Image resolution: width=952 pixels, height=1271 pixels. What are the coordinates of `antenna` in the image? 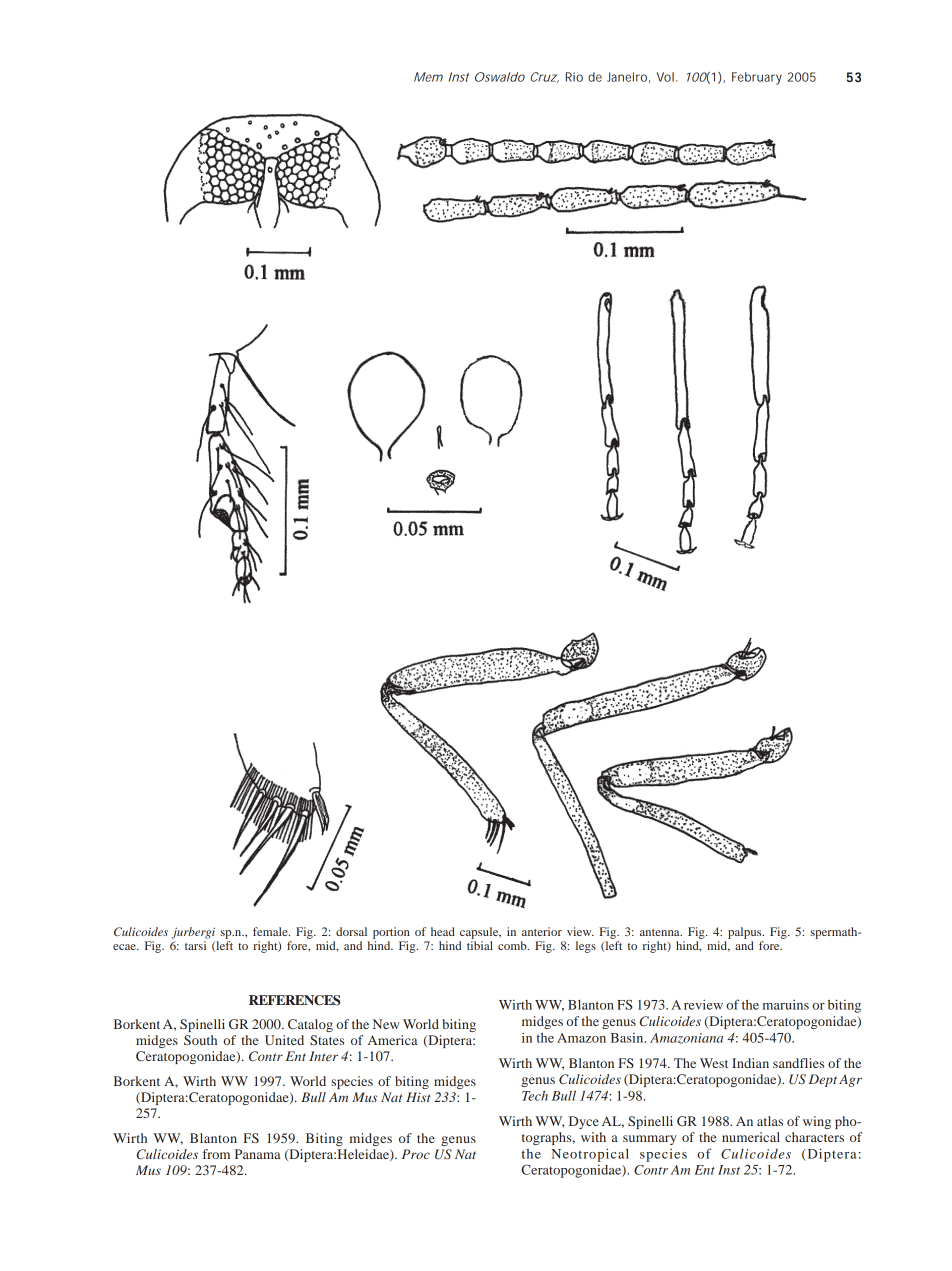 It's located at (661, 932).
